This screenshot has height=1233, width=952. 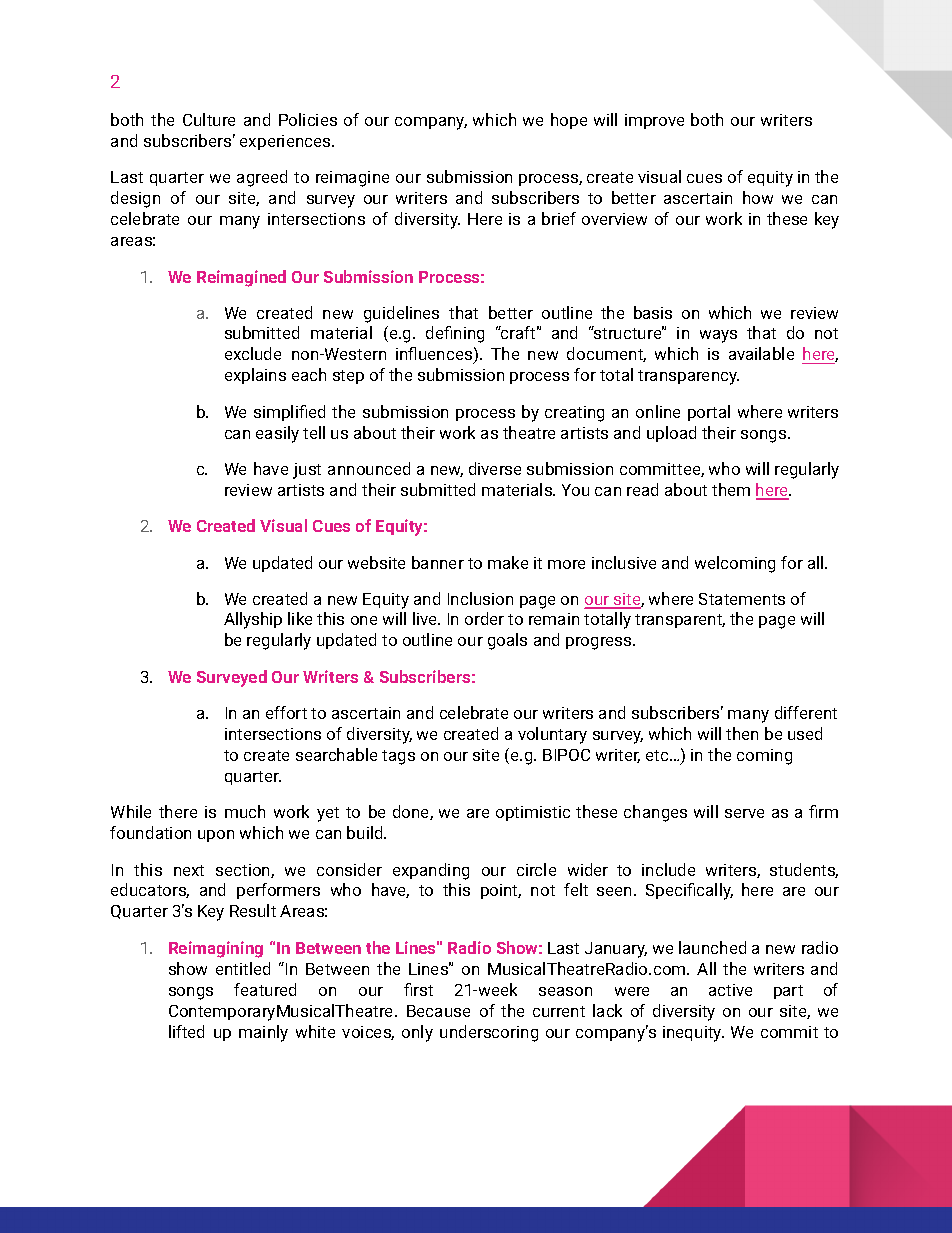 What do you see at coordinates (245, 811) in the screenshot?
I see `much` at bounding box center [245, 811].
